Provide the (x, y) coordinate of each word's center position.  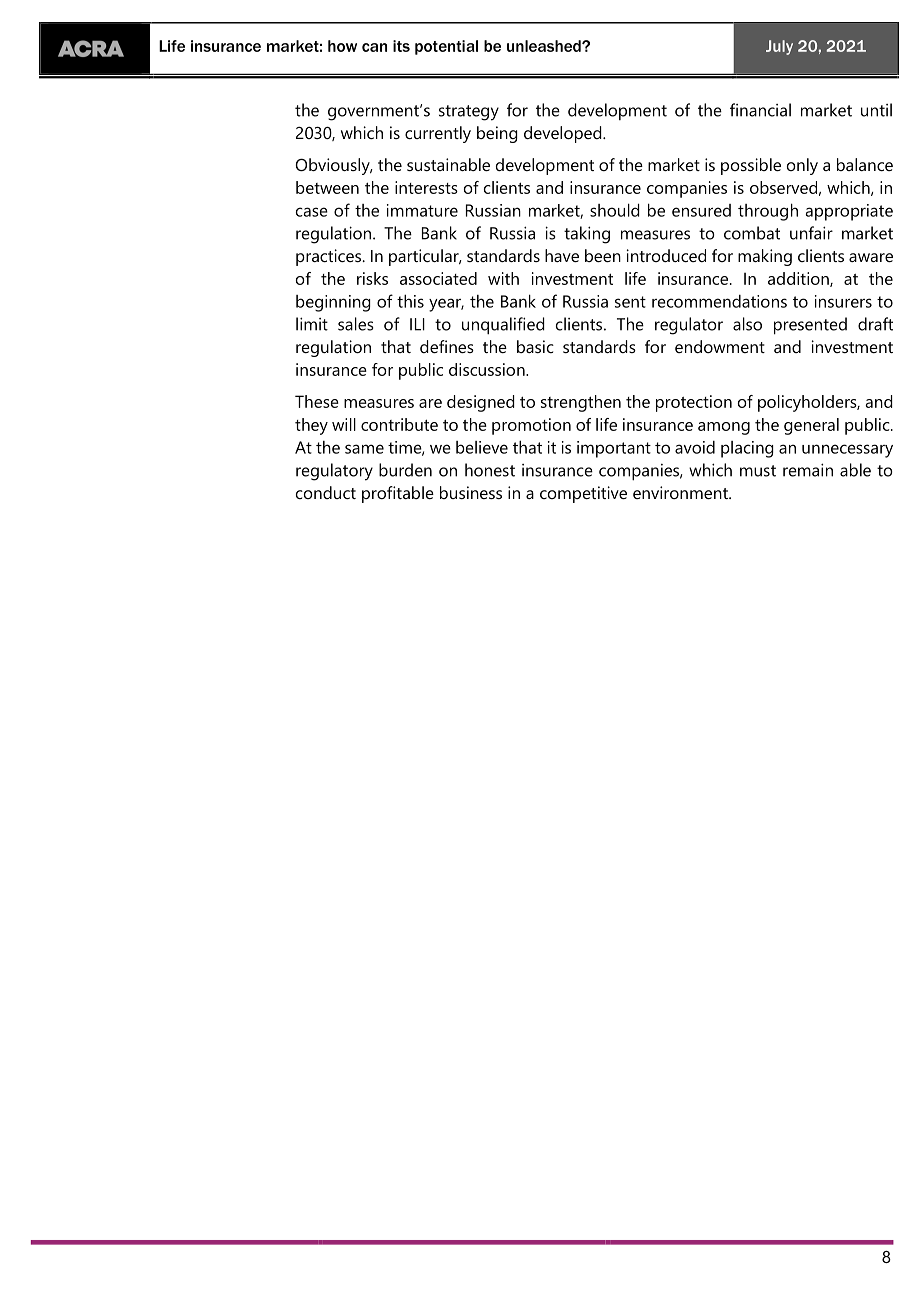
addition (799, 279)
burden (405, 470)
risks (372, 278)
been (603, 255)
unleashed (545, 46)
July (779, 47)
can (374, 47)
